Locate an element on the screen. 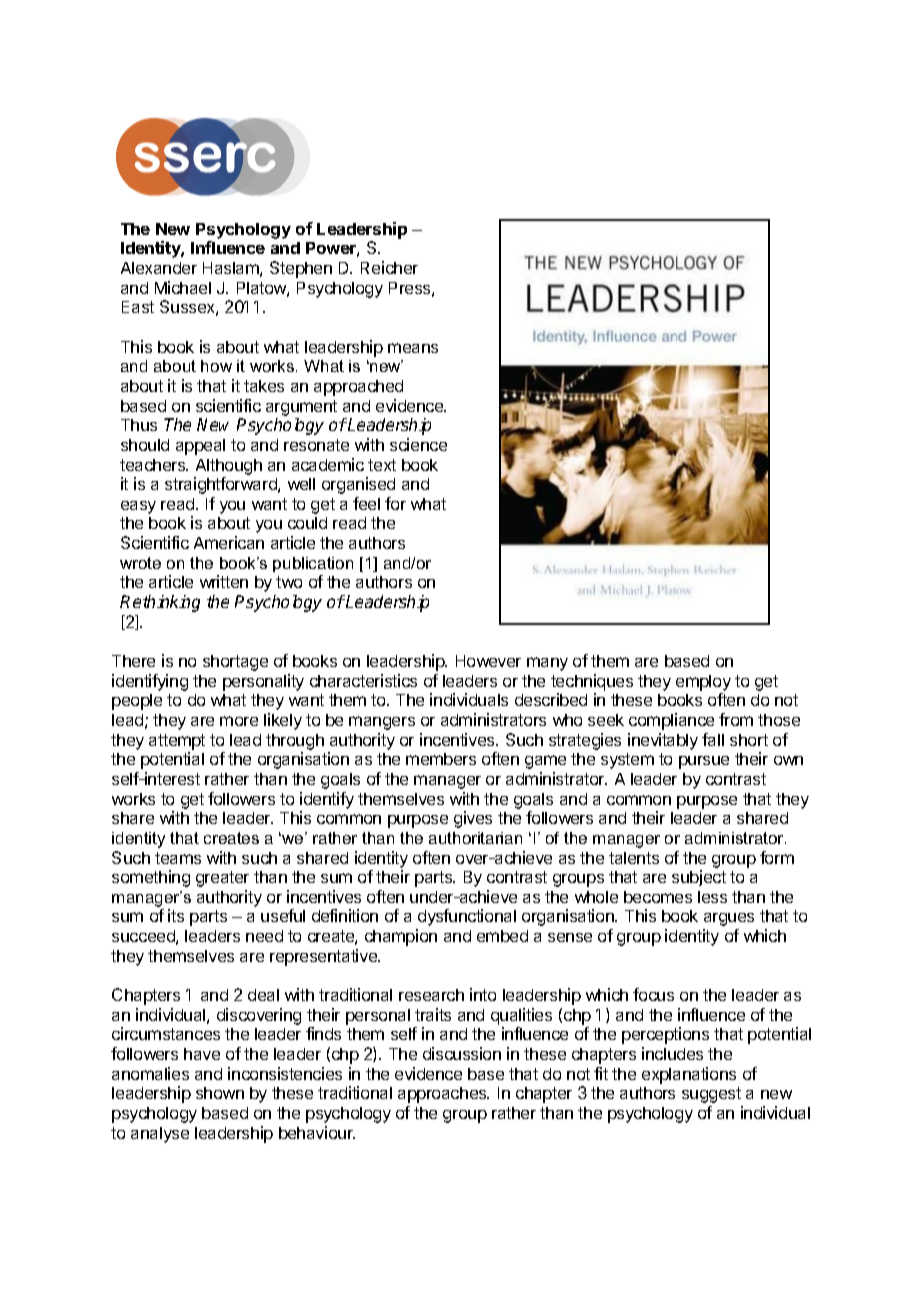 This screenshot has width=924, height=1308. However is located at coordinates (488, 661).
